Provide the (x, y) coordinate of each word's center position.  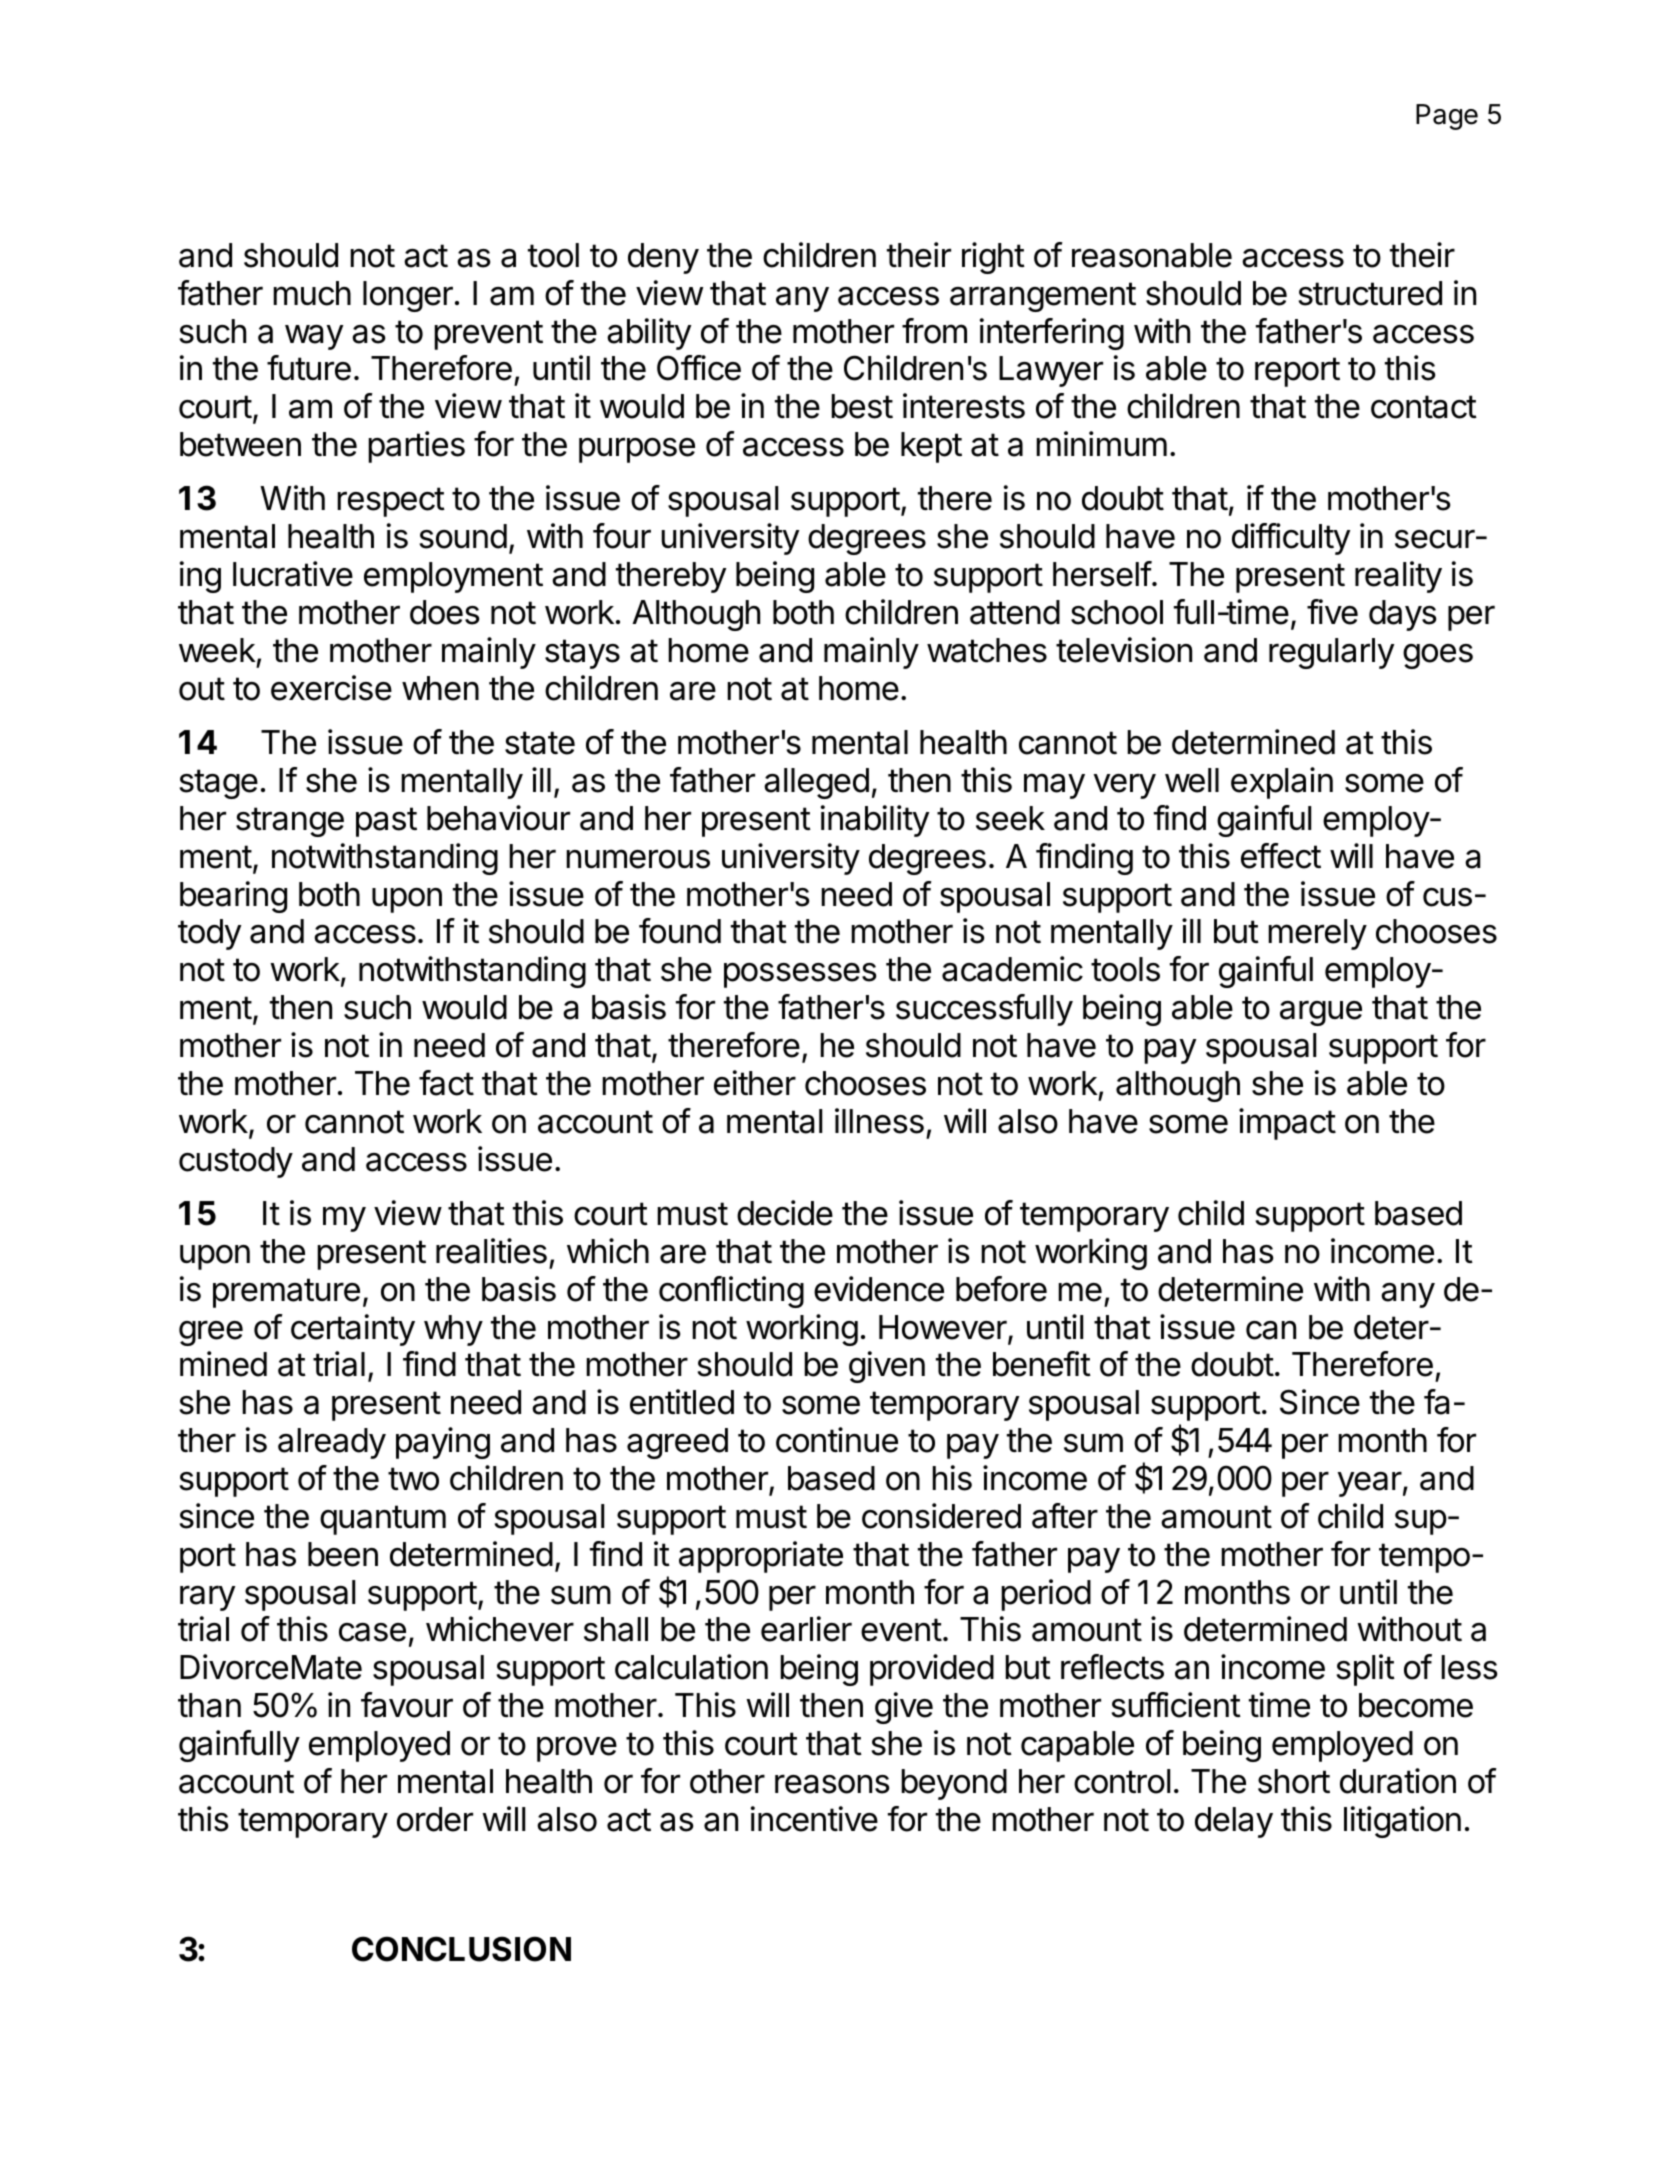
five (1332, 612)
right (993, 258)
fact (446, 1083)
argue (1321, 1013)
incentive (814, 1819)
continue (837, 1440)
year (1370, 1484)
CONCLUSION (461, 1949)
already (332, 1443)
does (444, 612)
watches (987, 650)
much (312, 293)
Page (1447, 117)
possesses (800, 975)
